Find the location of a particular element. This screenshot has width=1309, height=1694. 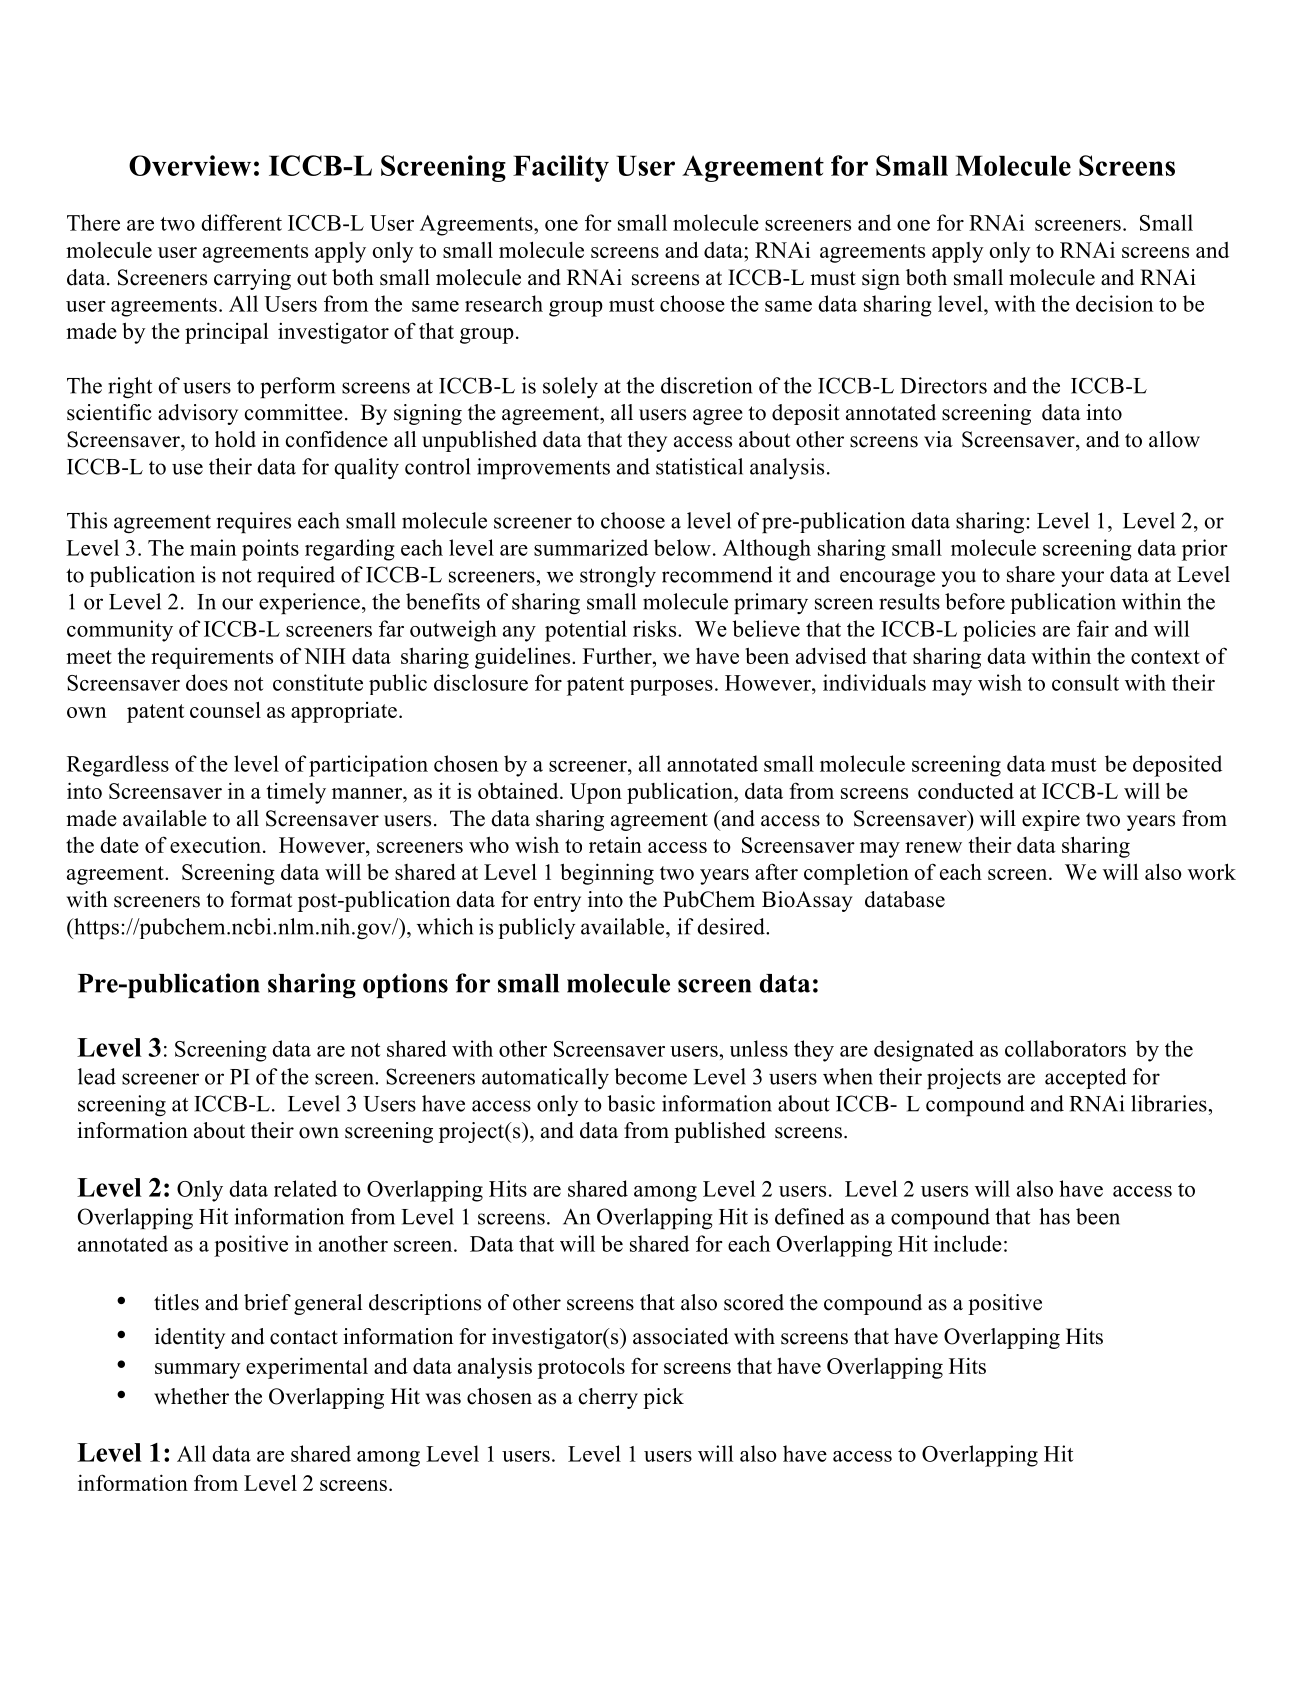

become is located at coordinates (650, 1076).
